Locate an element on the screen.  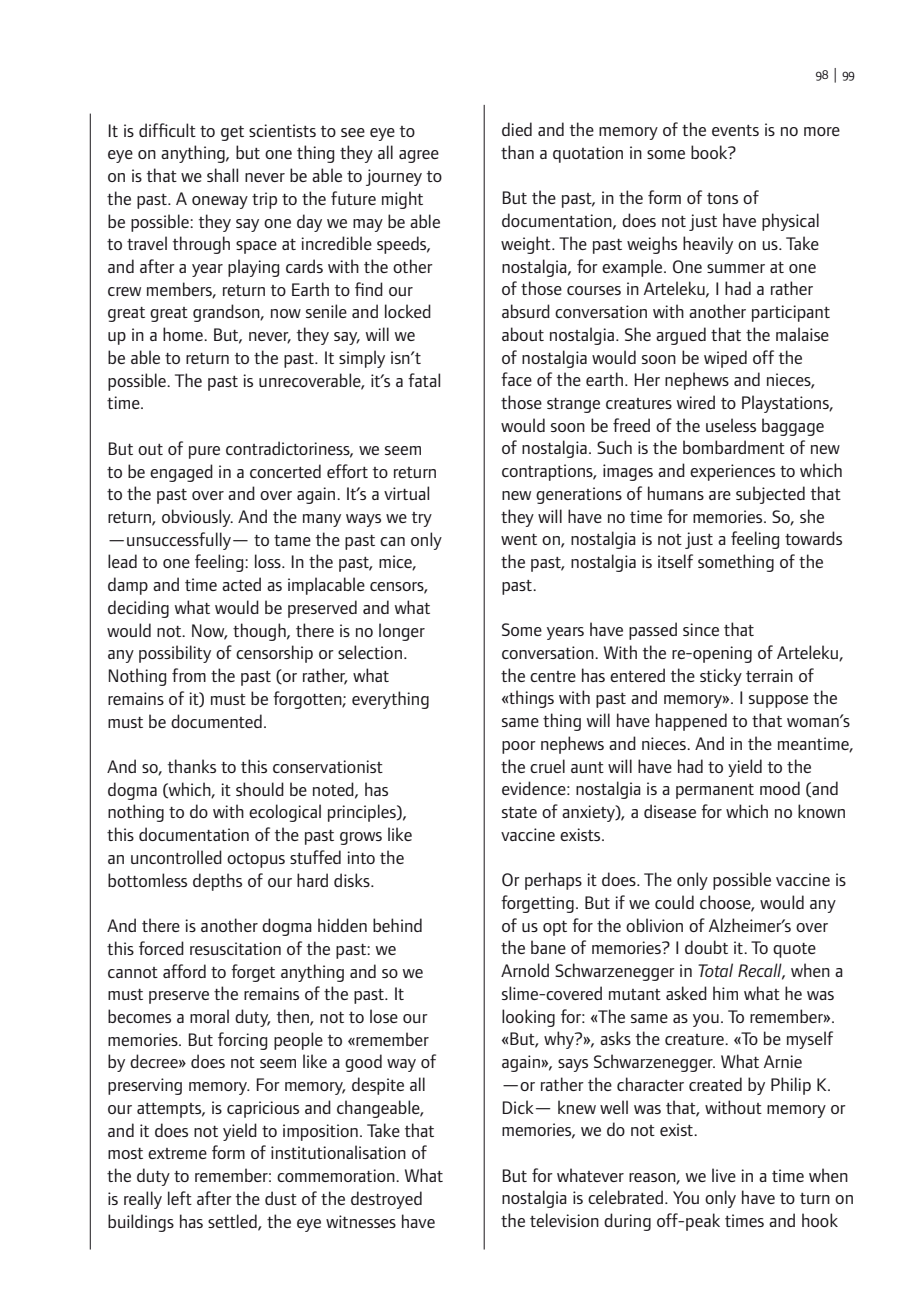
Arnold is located at coordinates (525, 970).
